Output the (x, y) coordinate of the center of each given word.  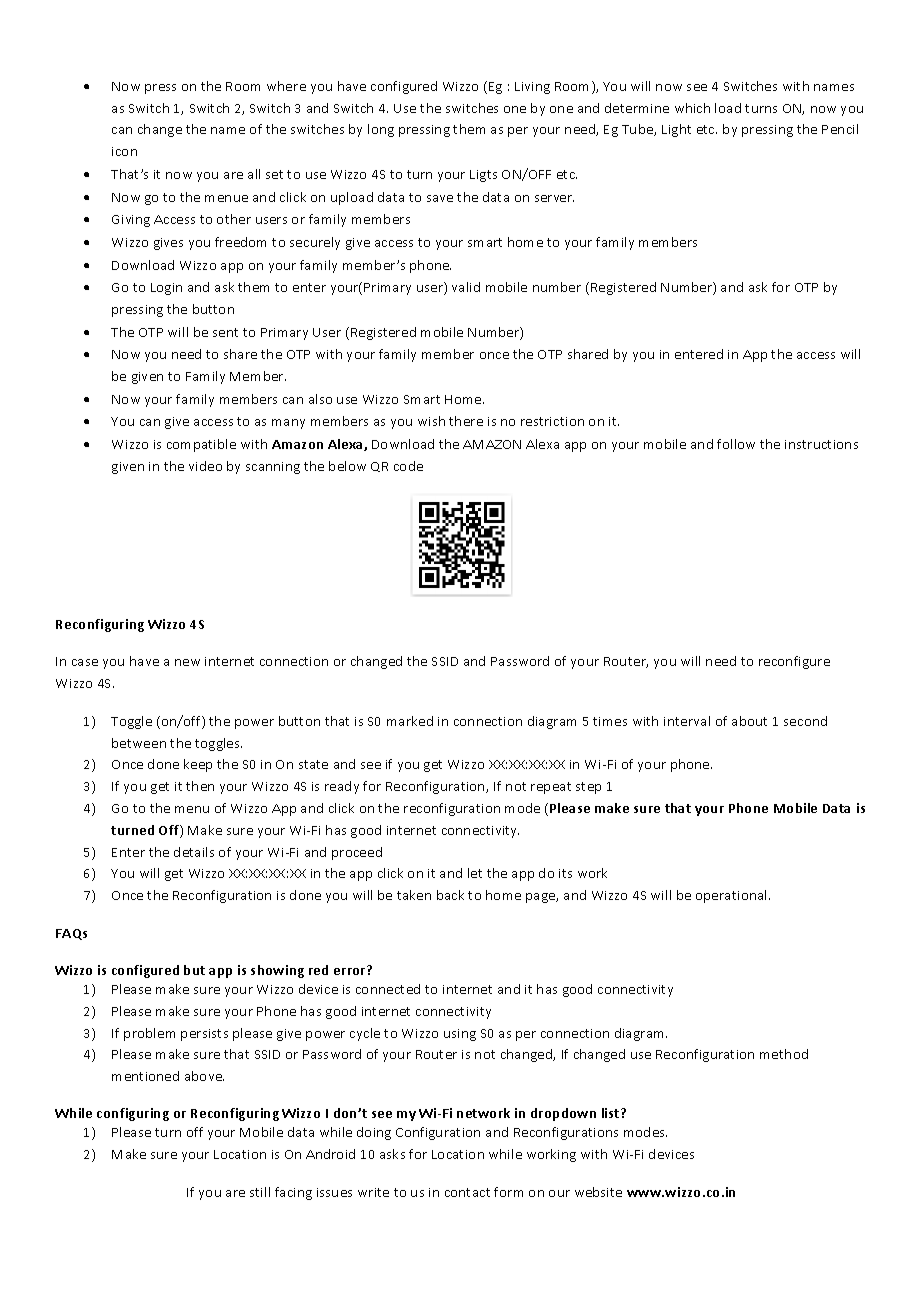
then (200, 786)
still (260, 1192)
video (205, 466)
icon (124, 151)
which (692, 108)
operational (733, 896)
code (408, 466)
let (475, 873)
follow (736, 444)
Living (532, 88)
